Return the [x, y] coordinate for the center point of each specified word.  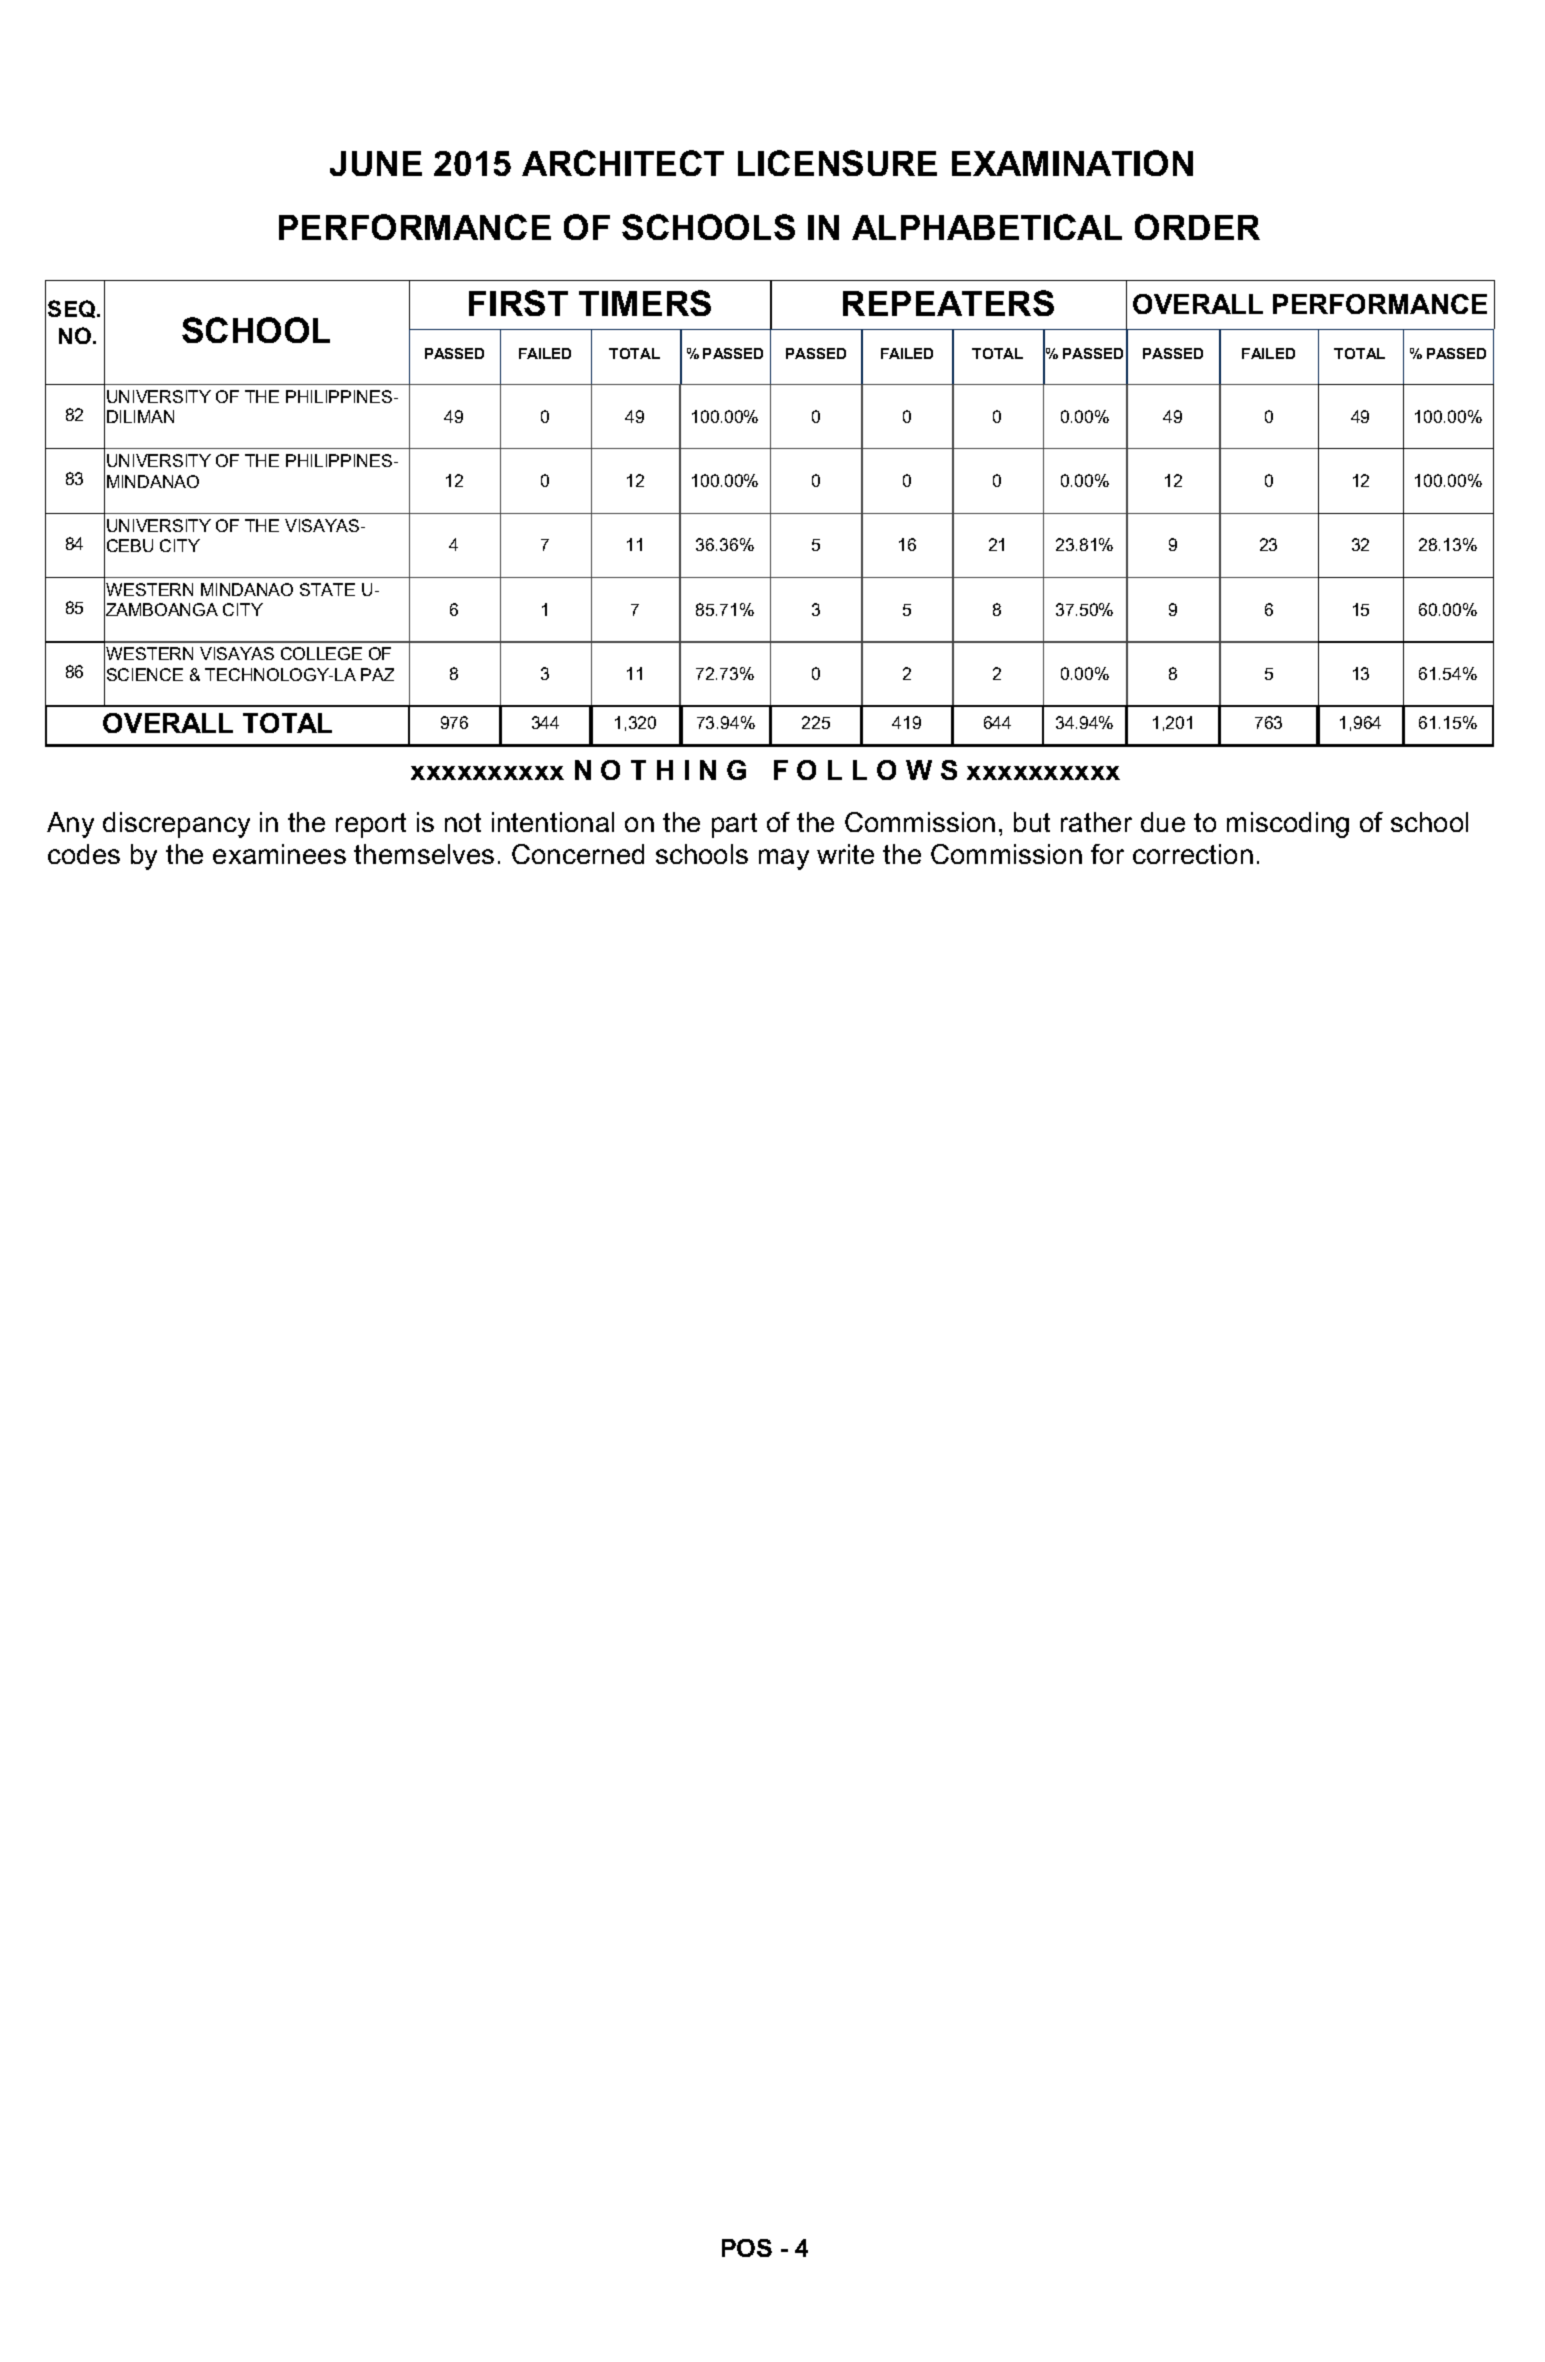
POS [747, 2248]
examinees [279, 854]
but [1032, 822]
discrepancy [176, 825]
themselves [424, 854]
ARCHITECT [623, 163]
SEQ [73, 309]
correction [1193, 854]
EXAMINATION [1072, 163]
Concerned [578, 854]
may [784, 859]
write [845, 854]
